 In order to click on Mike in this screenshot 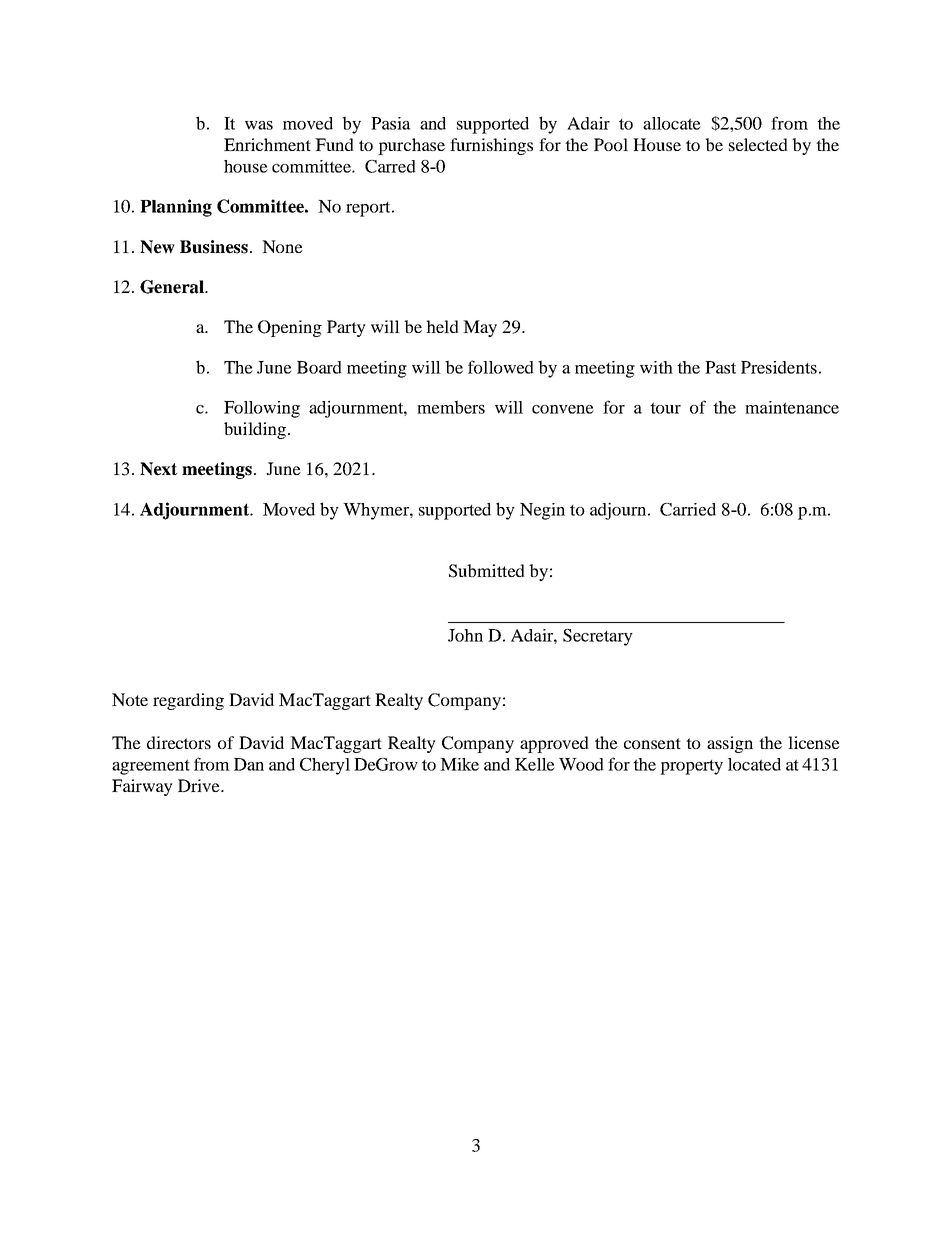, I will do `click(459, 764)`.
